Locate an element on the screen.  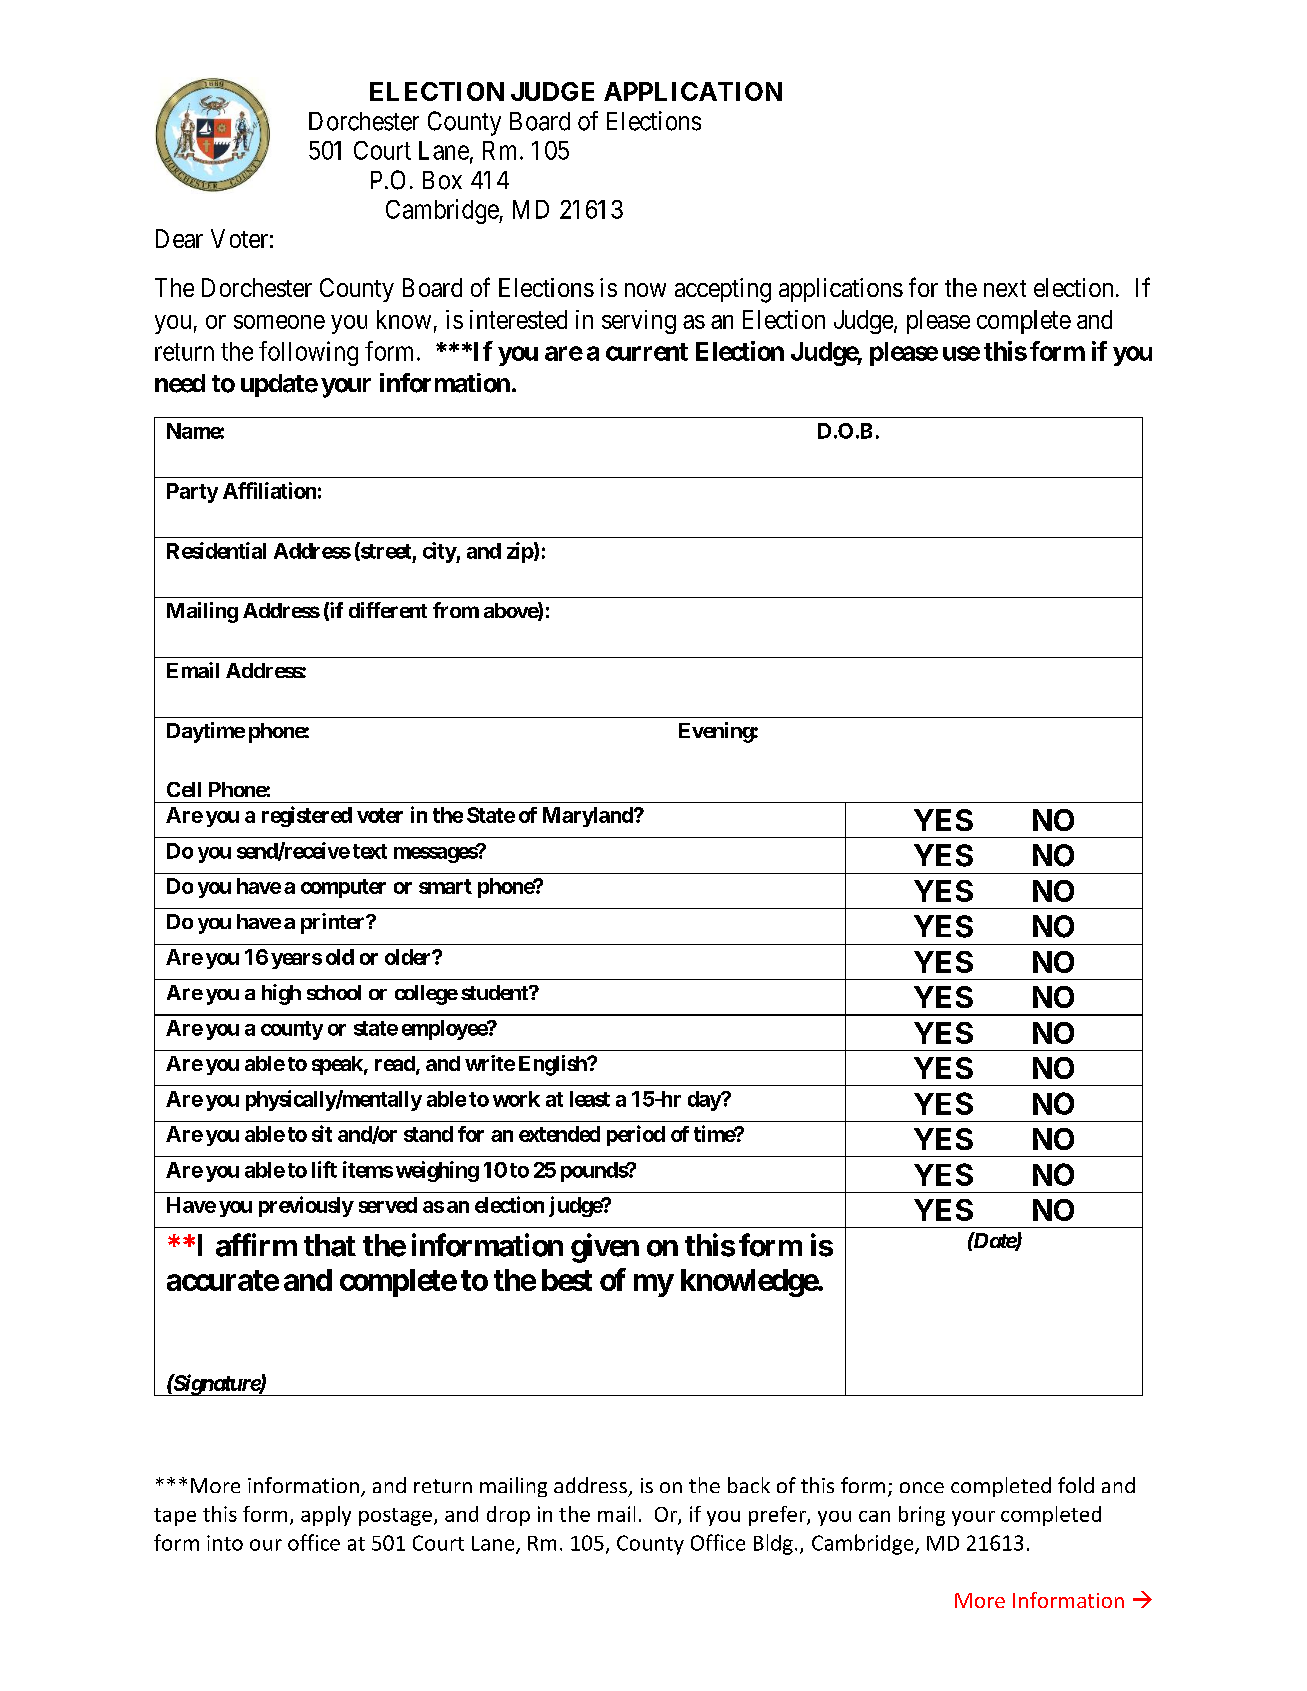
registered is located at coordinates (307, 816).
